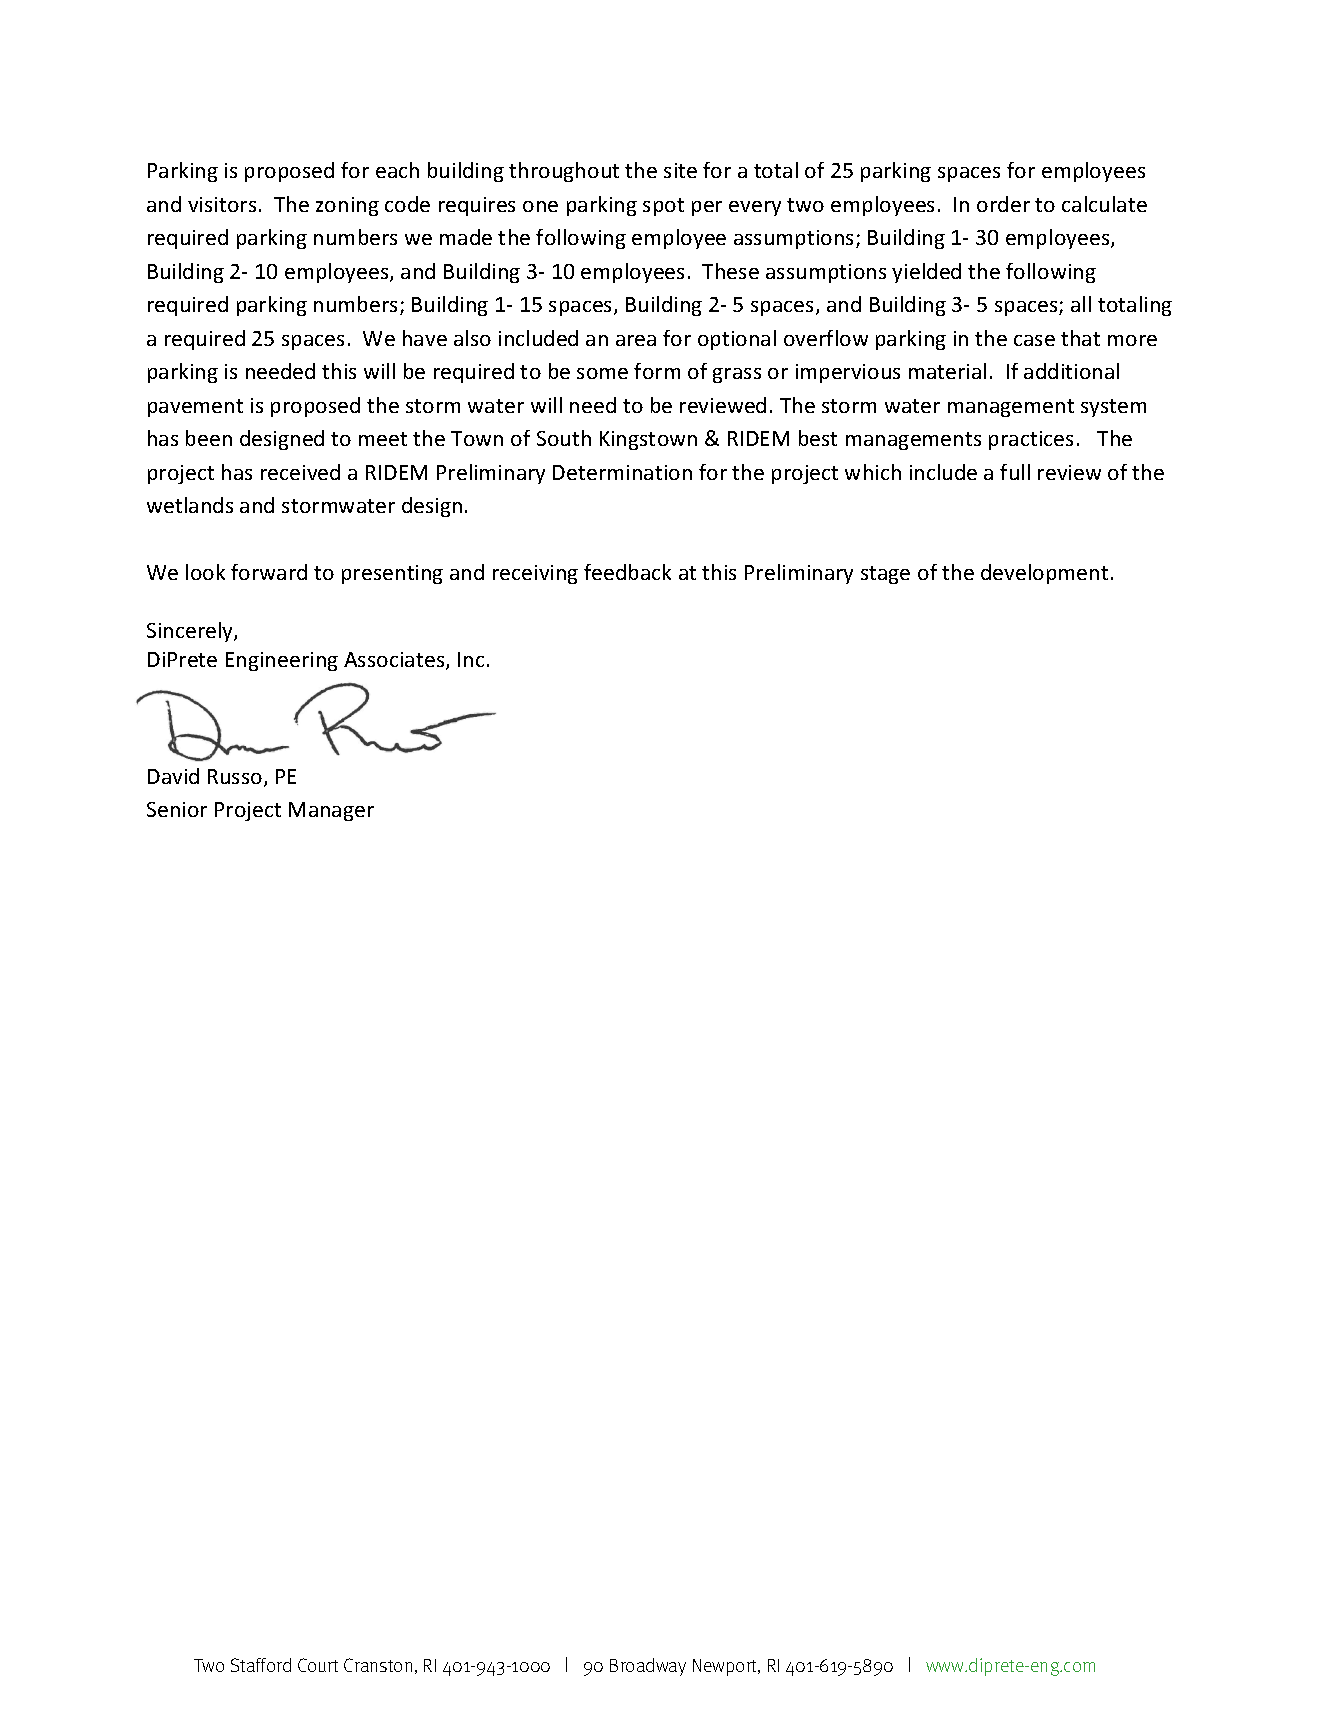 Image resolution: width=1327 pixels, height=1717 pixels. I want to click on Cranston, so click(378, 1665).
